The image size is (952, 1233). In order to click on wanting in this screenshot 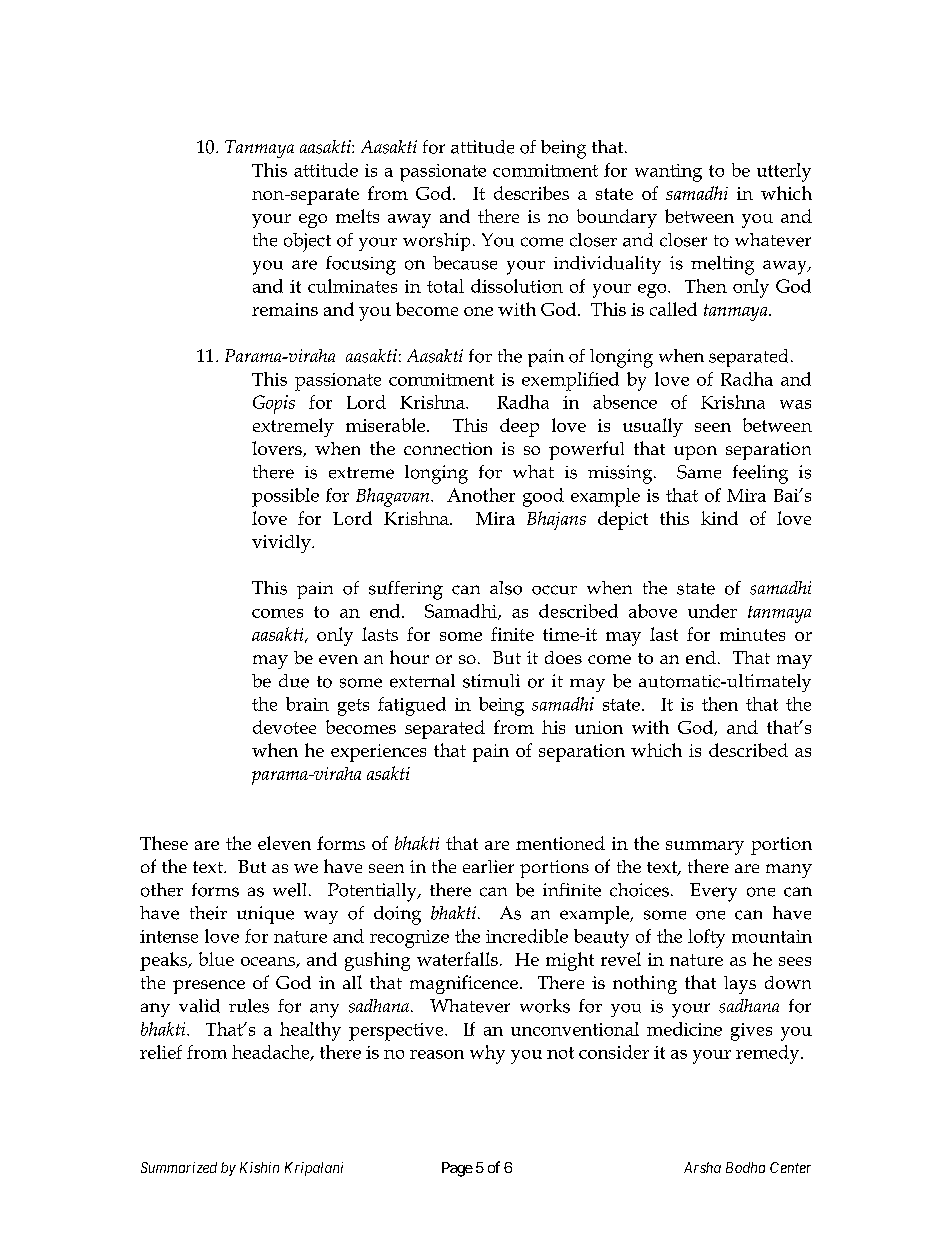, I will do `click(668, 173)`.
